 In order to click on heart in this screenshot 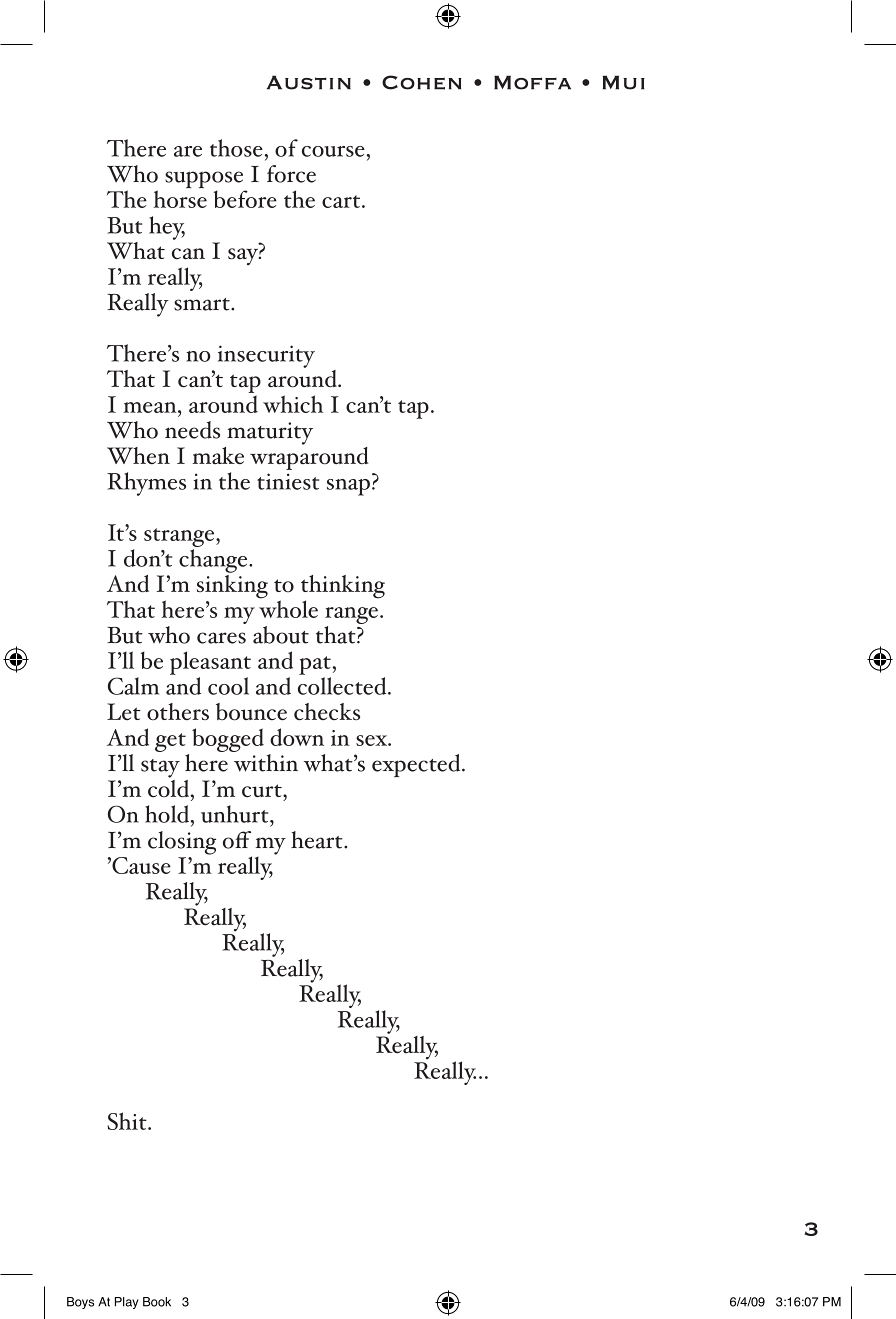, I will do `click(318, 840)`.
